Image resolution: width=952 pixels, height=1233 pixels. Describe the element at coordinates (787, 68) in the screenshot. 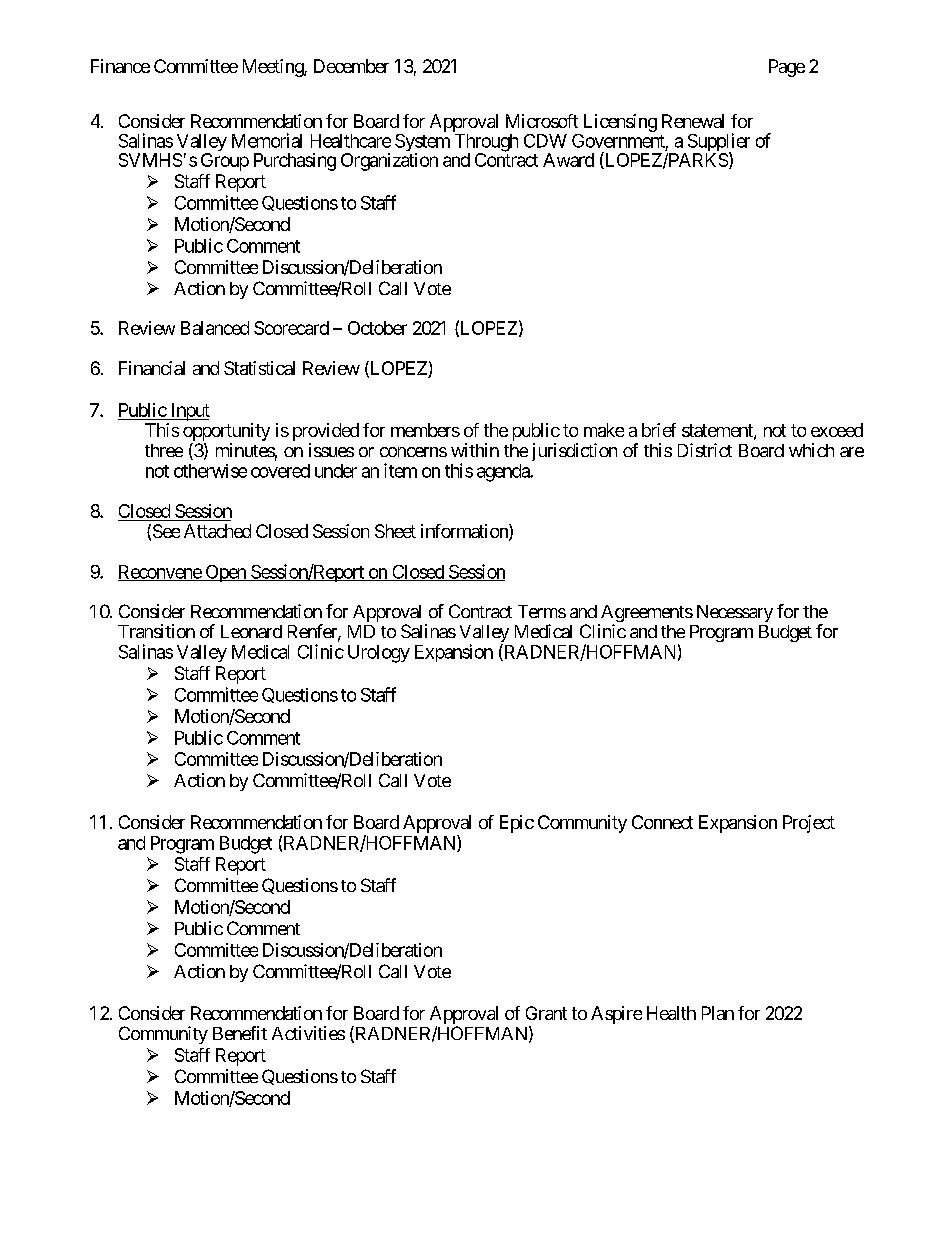

I see `Page` at that location.
